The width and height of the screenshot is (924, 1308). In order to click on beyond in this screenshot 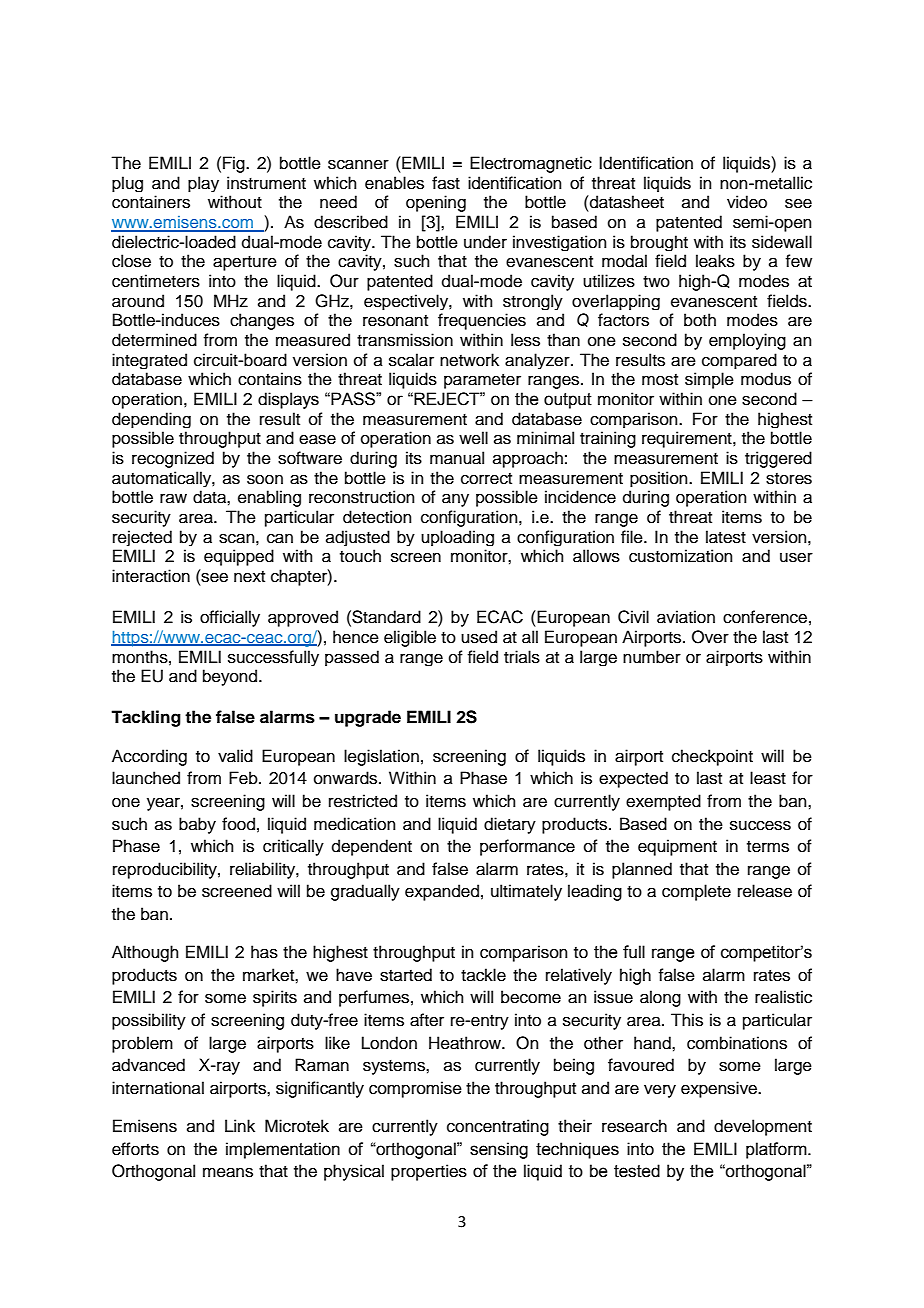, I will do `click(230, 677)`.
